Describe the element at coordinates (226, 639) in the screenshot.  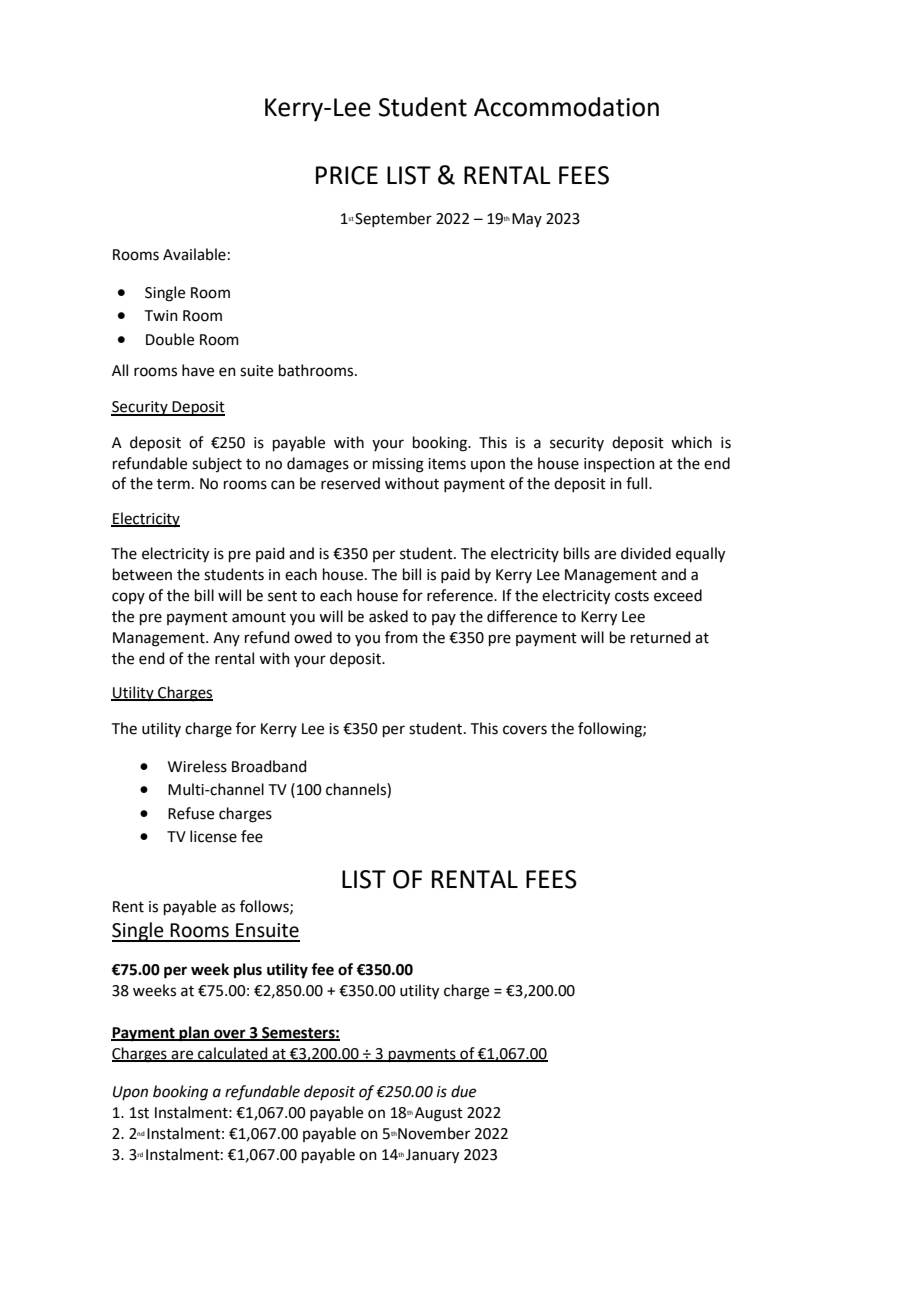
I see `Any` at that location.
